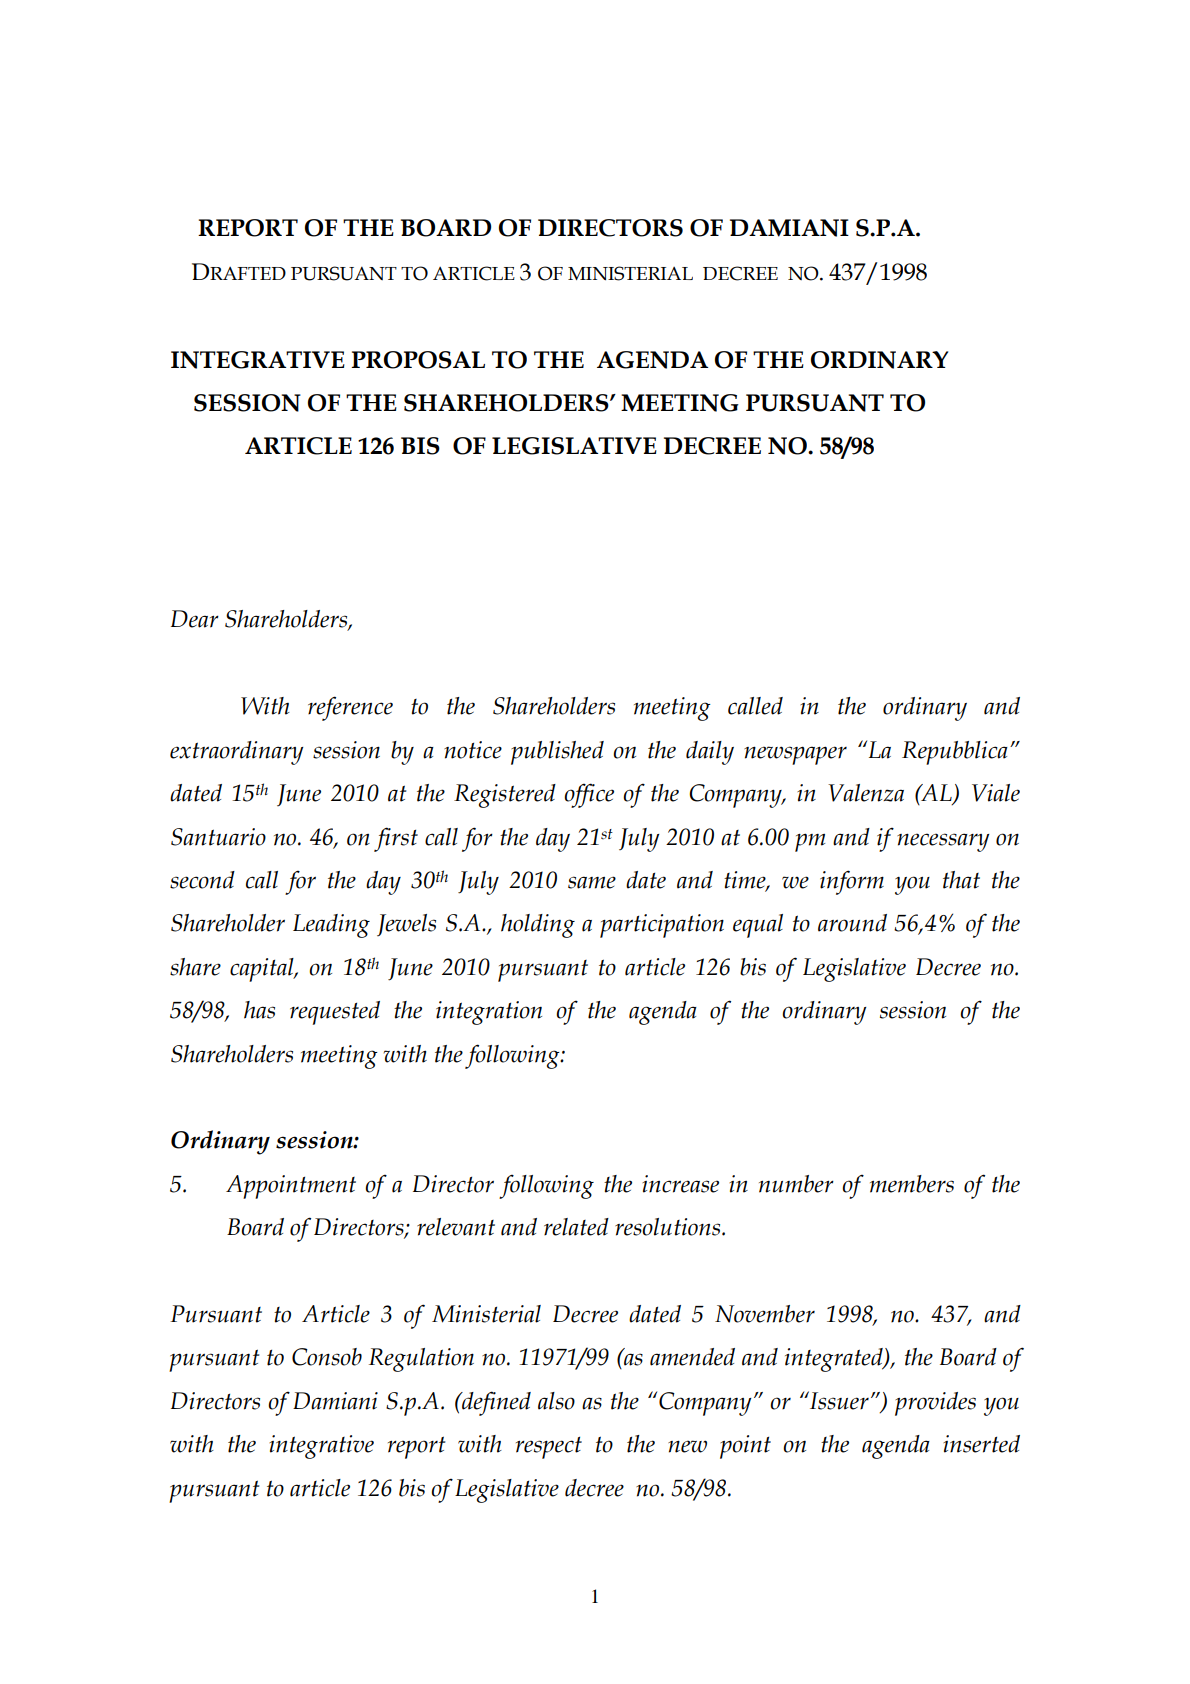  I want to click on around, so click(852, 923).
